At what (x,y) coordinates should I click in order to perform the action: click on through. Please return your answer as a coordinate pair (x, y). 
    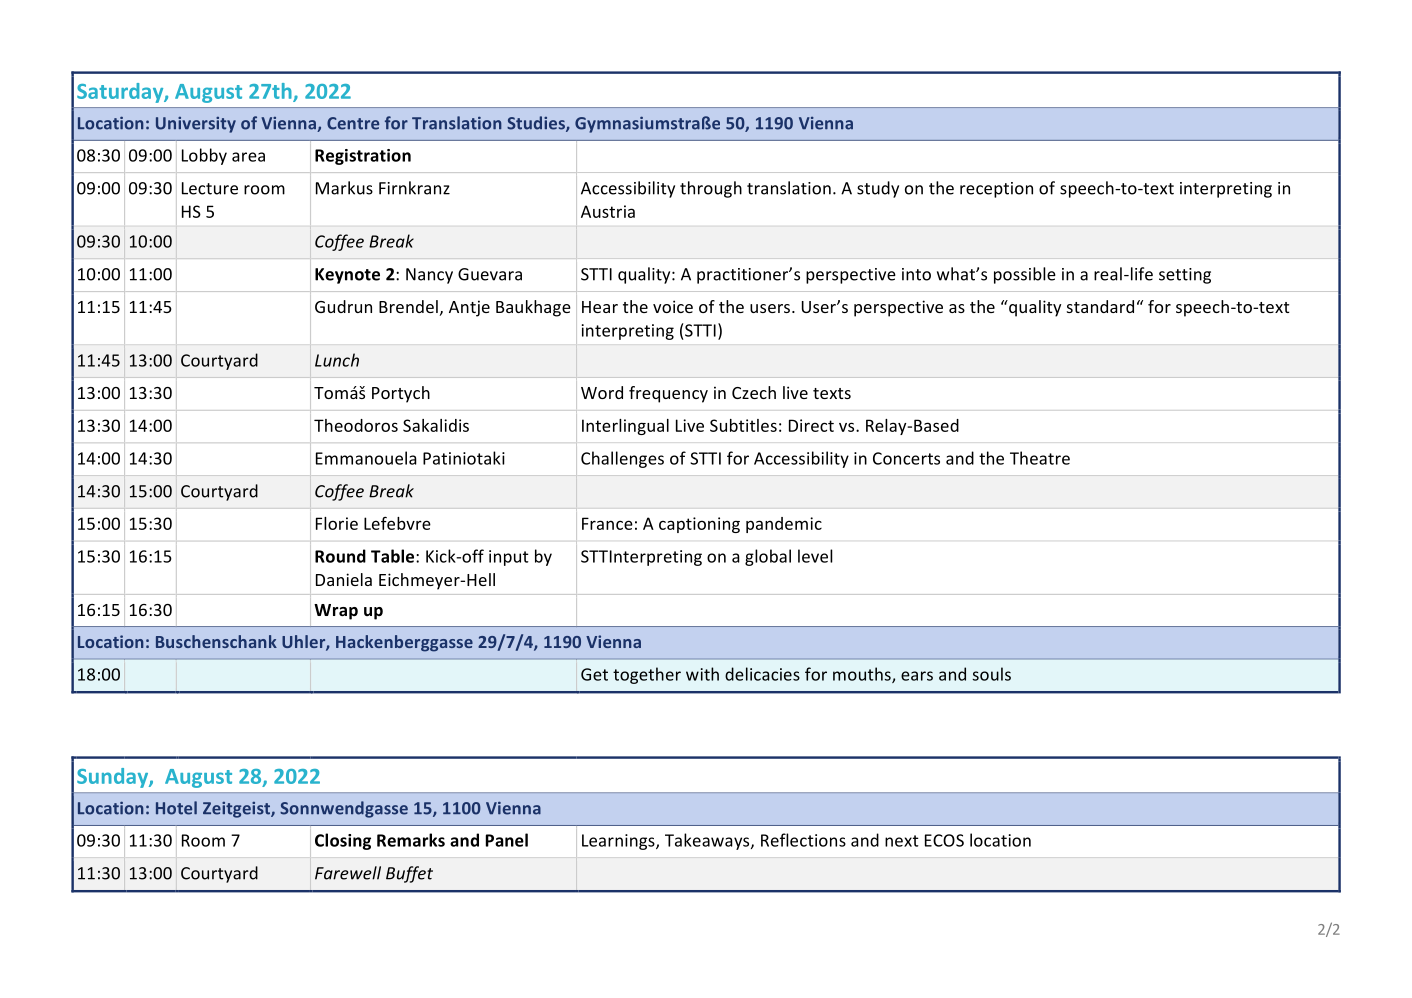
    Looking at the image, I should click on (711, 189).
